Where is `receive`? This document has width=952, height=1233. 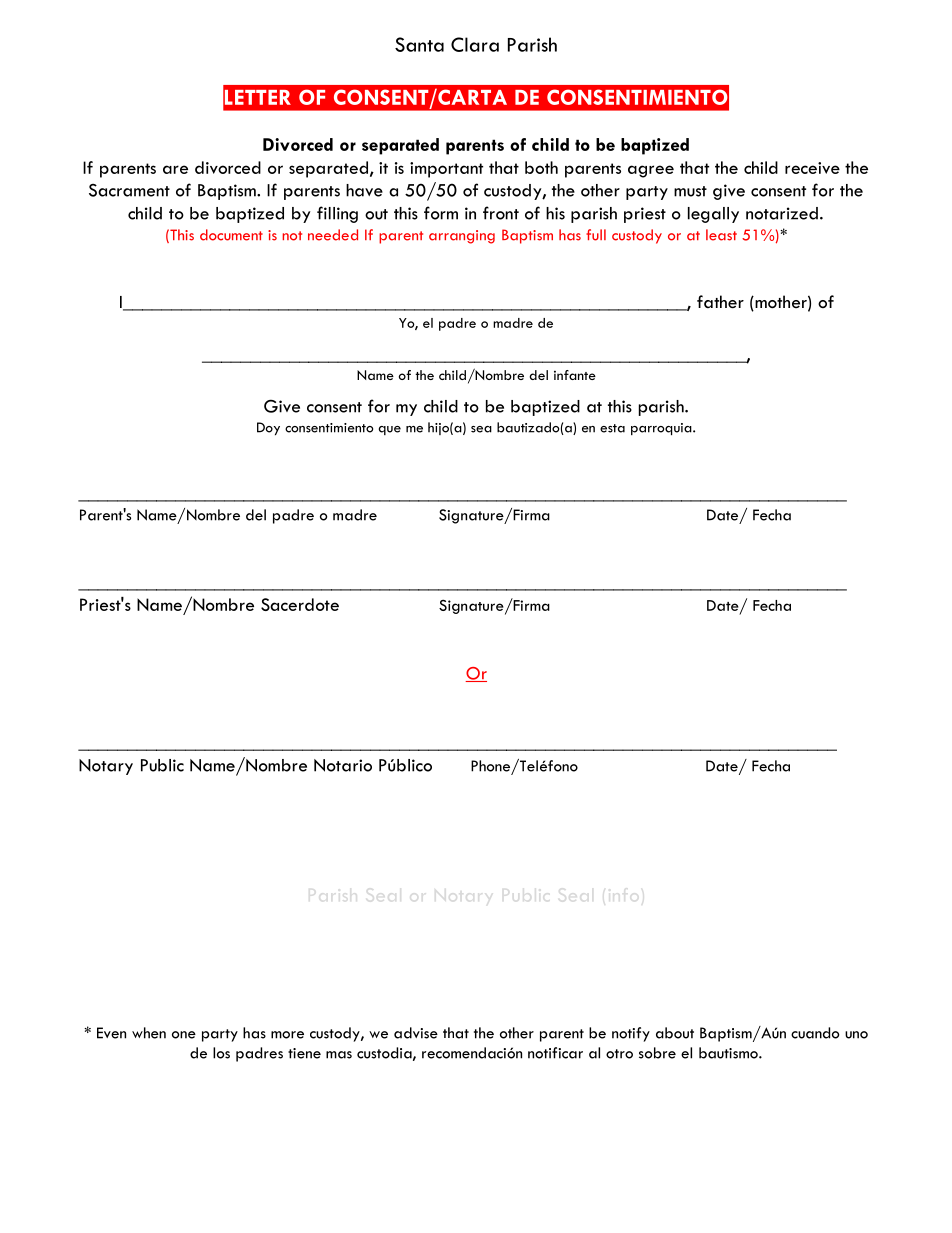
receive is located at coordinates (812, 168).
